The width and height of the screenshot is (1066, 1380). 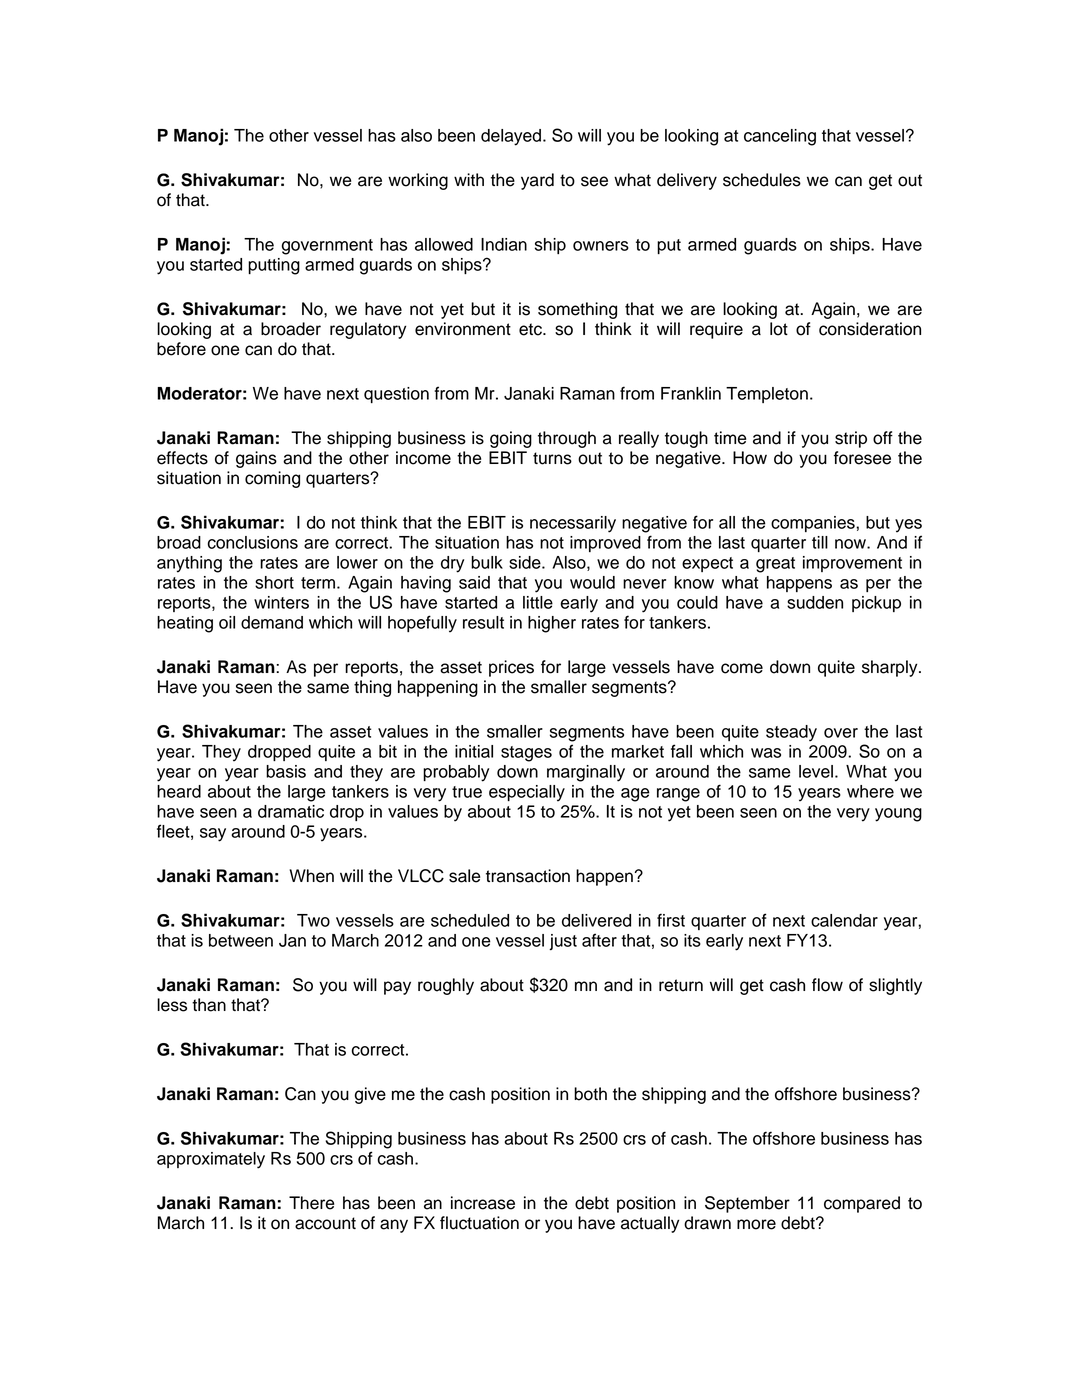 What do you see at coordinates (256, 459) in the screenshot?
I see `gains` at bounding box center [256, 459].
